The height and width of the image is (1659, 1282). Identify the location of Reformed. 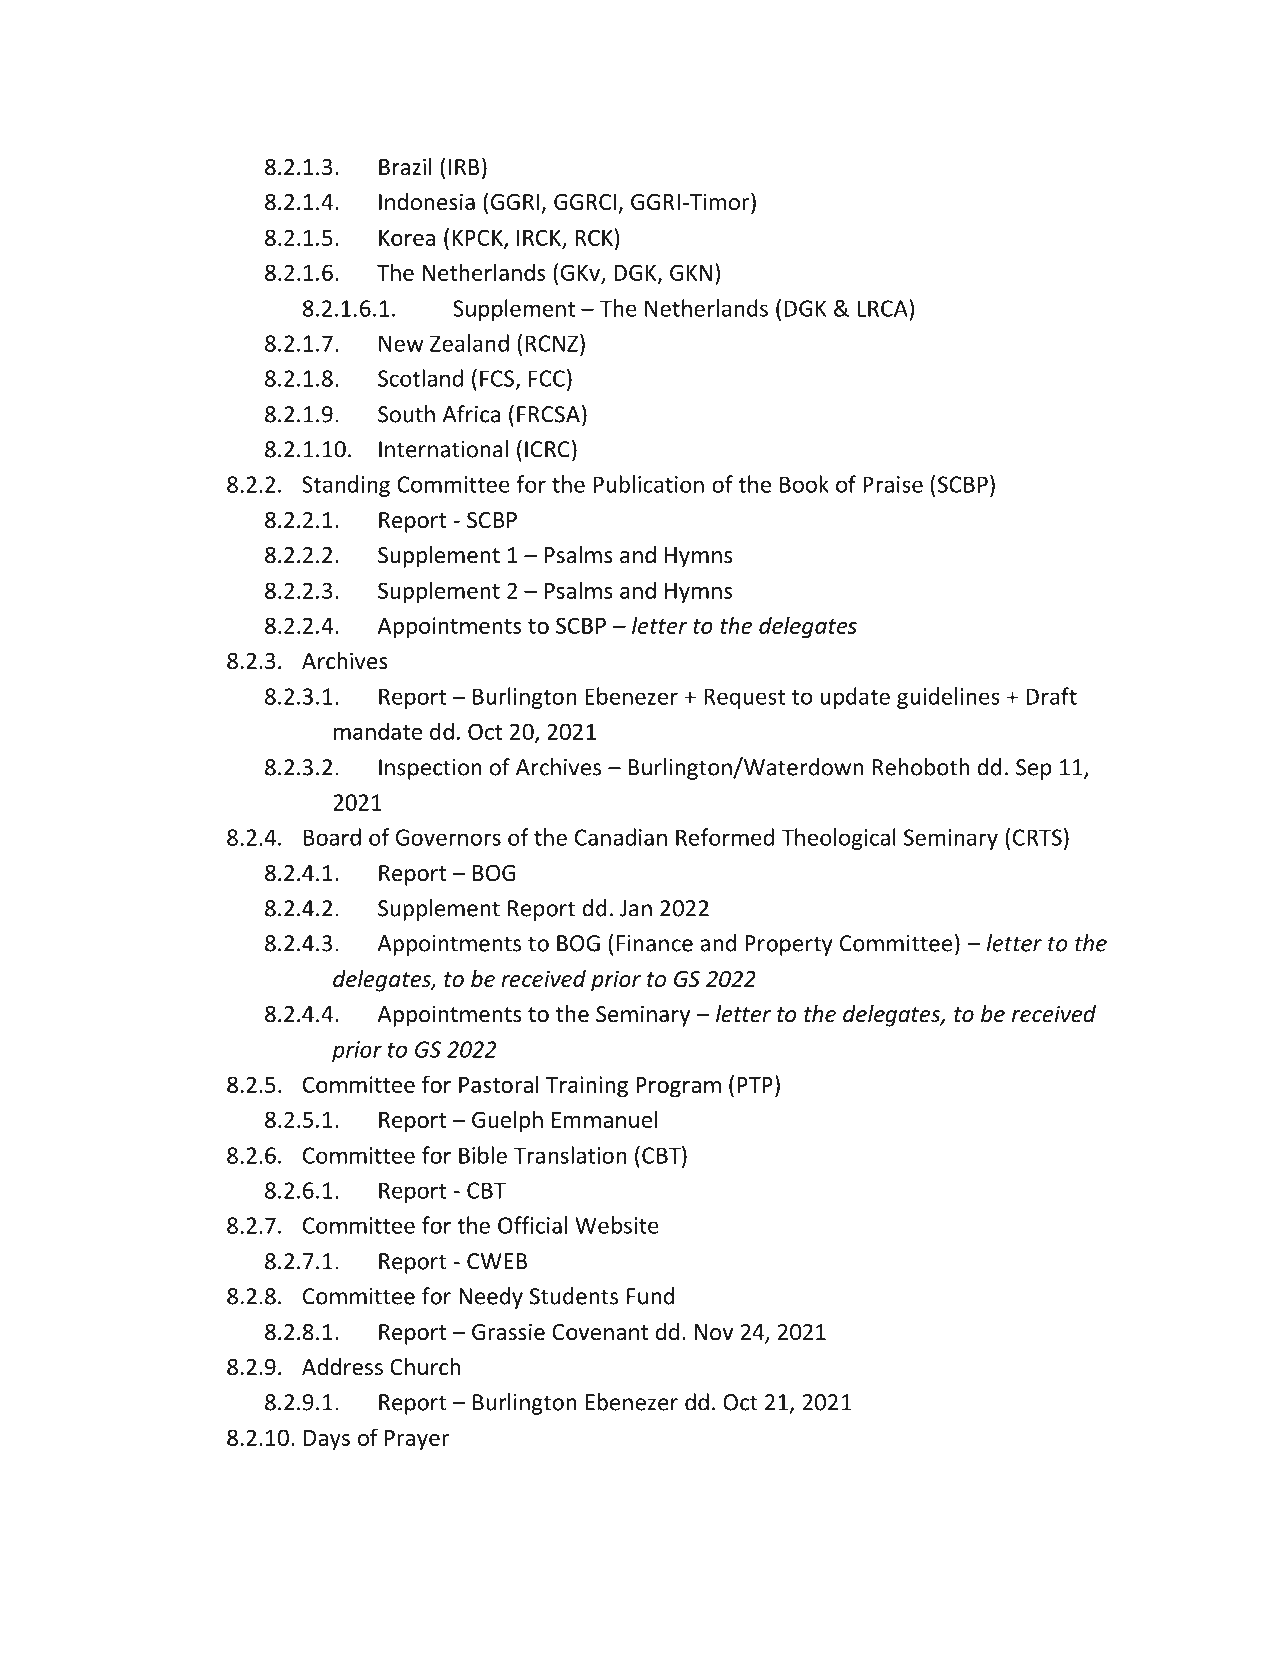
(725, 837).
